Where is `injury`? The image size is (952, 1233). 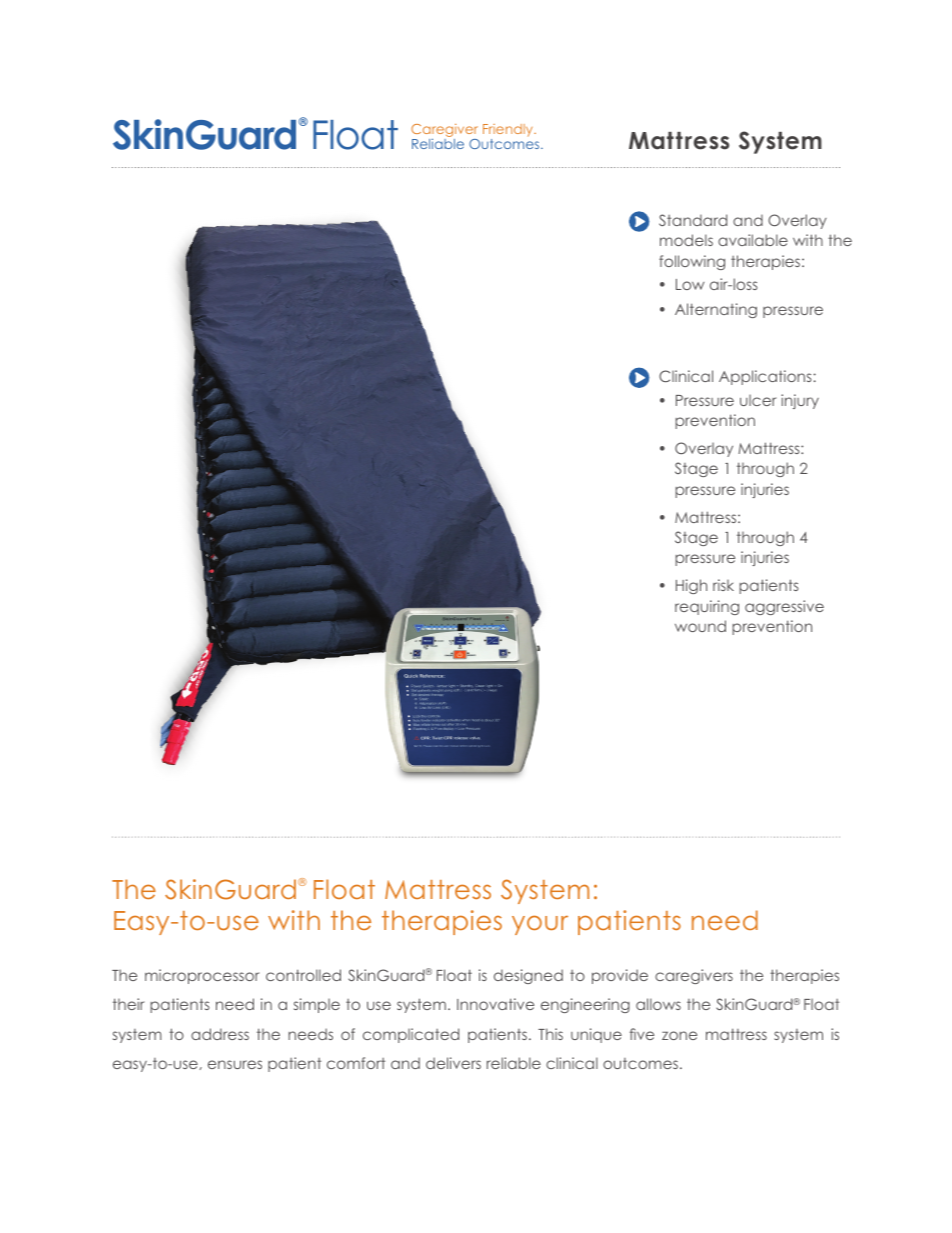
injury is located at coordinates (800, 401).
